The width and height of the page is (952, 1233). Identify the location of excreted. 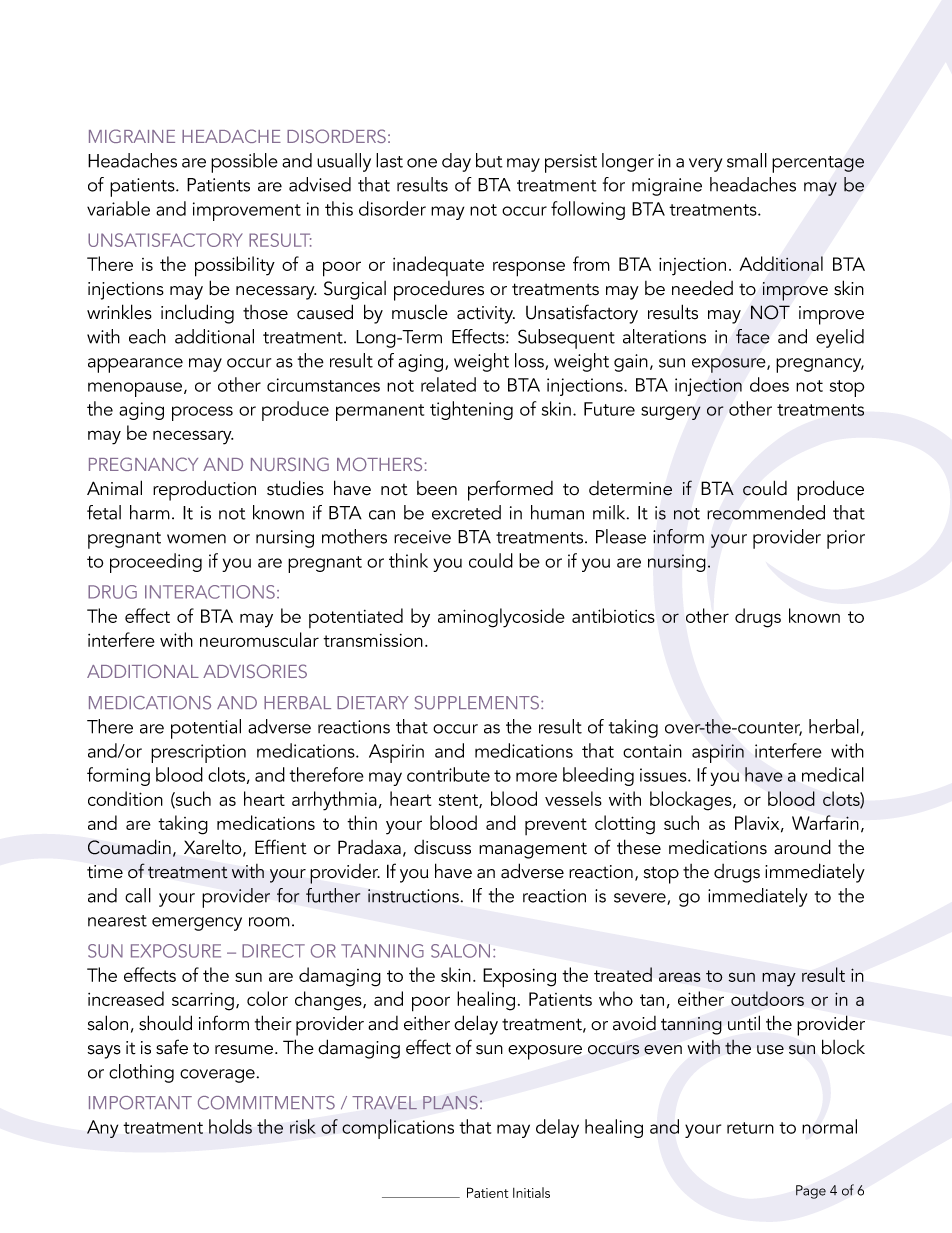
(466, 512).
